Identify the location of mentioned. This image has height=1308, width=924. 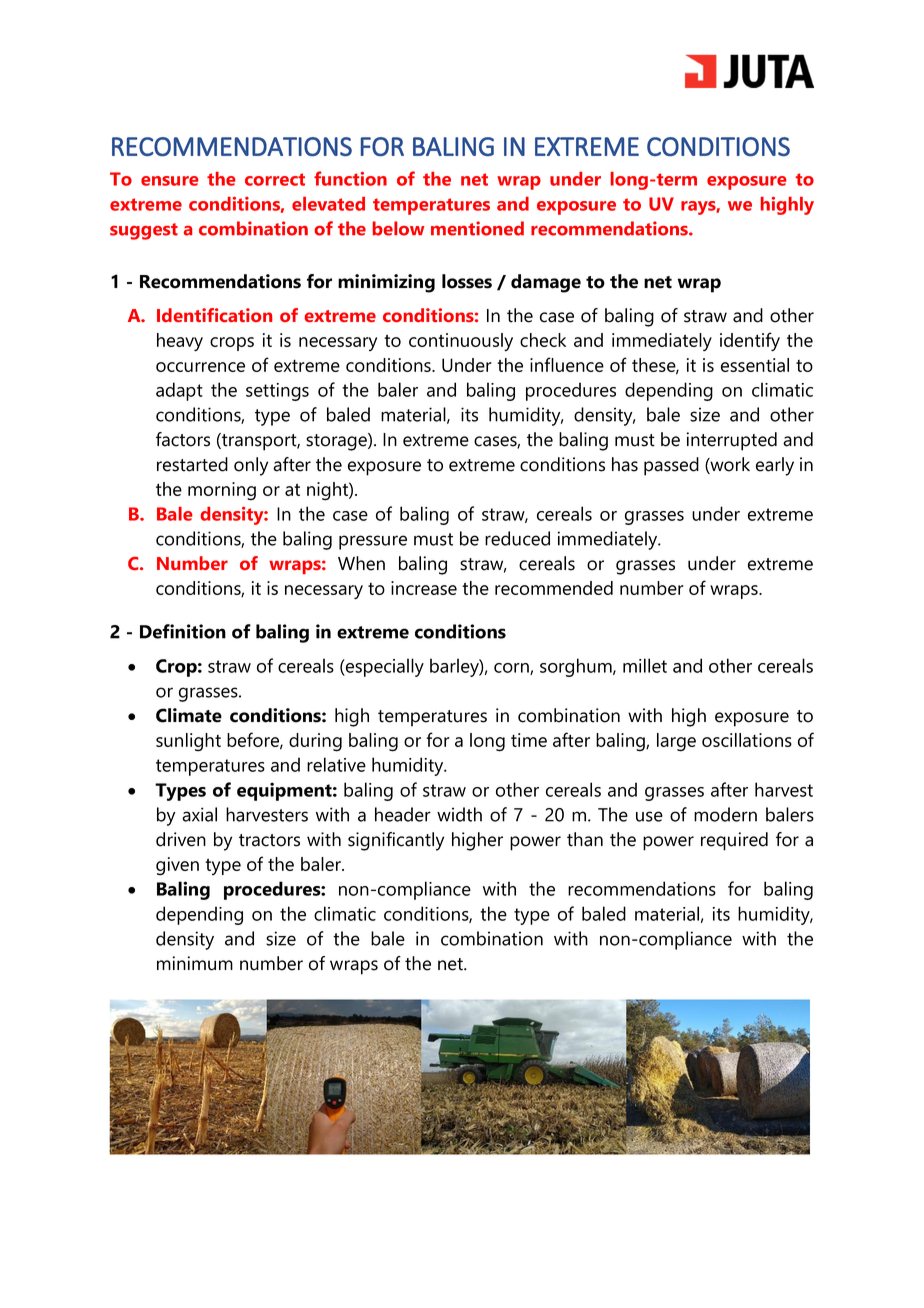
(477, 228).
